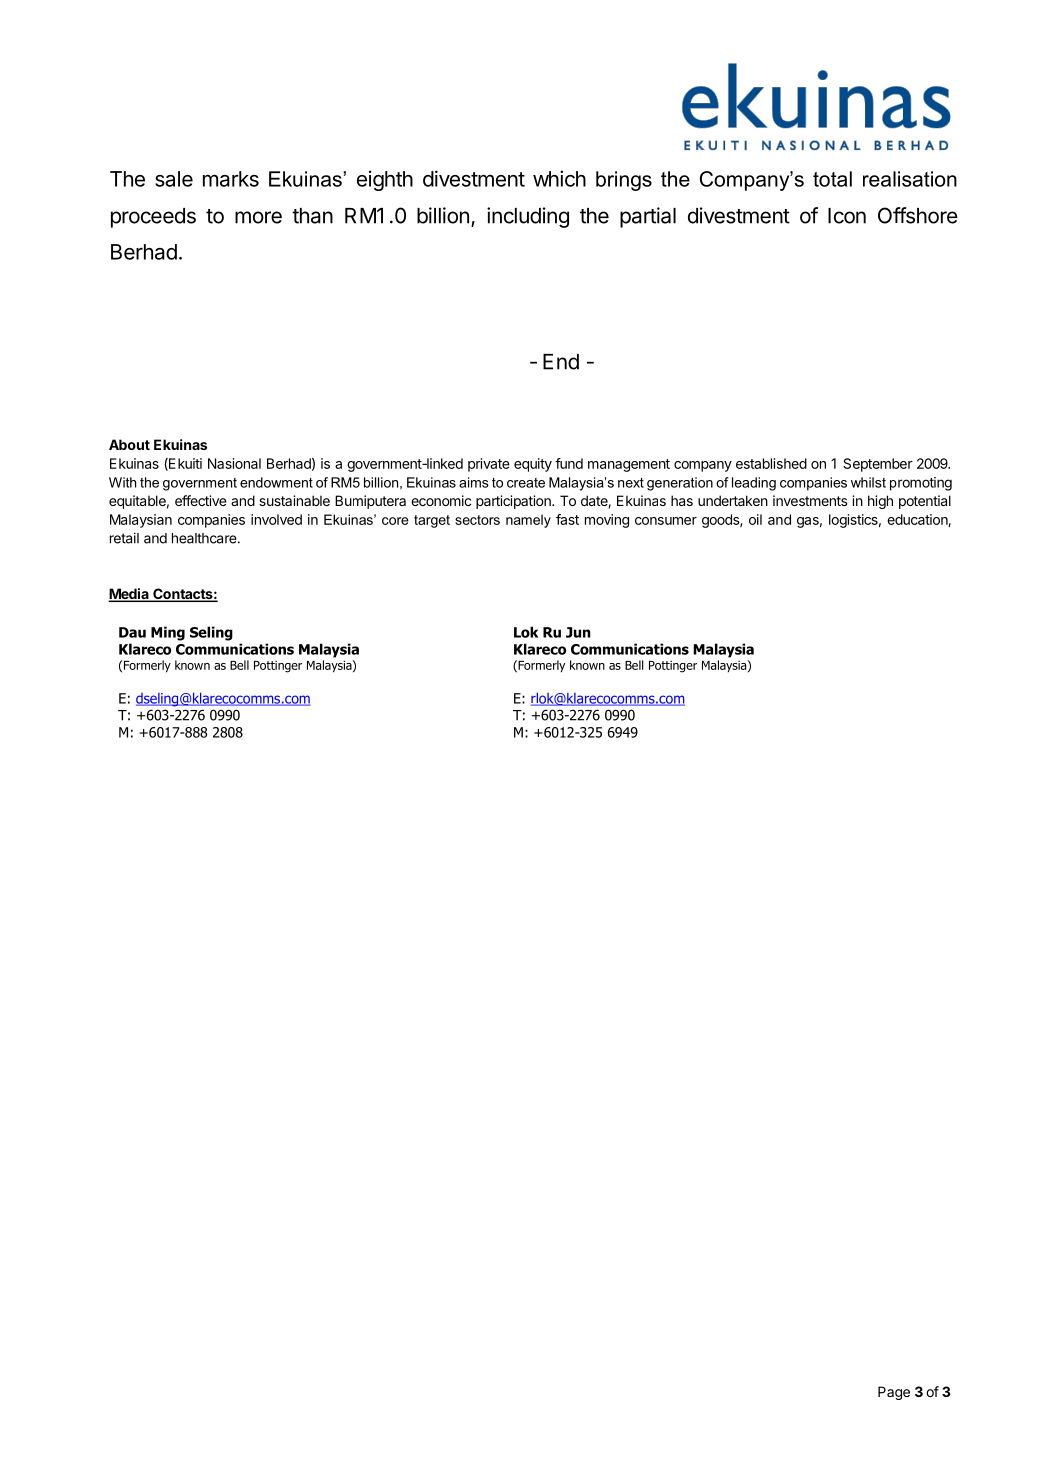  I want to click on goods, so click(721, 521).
